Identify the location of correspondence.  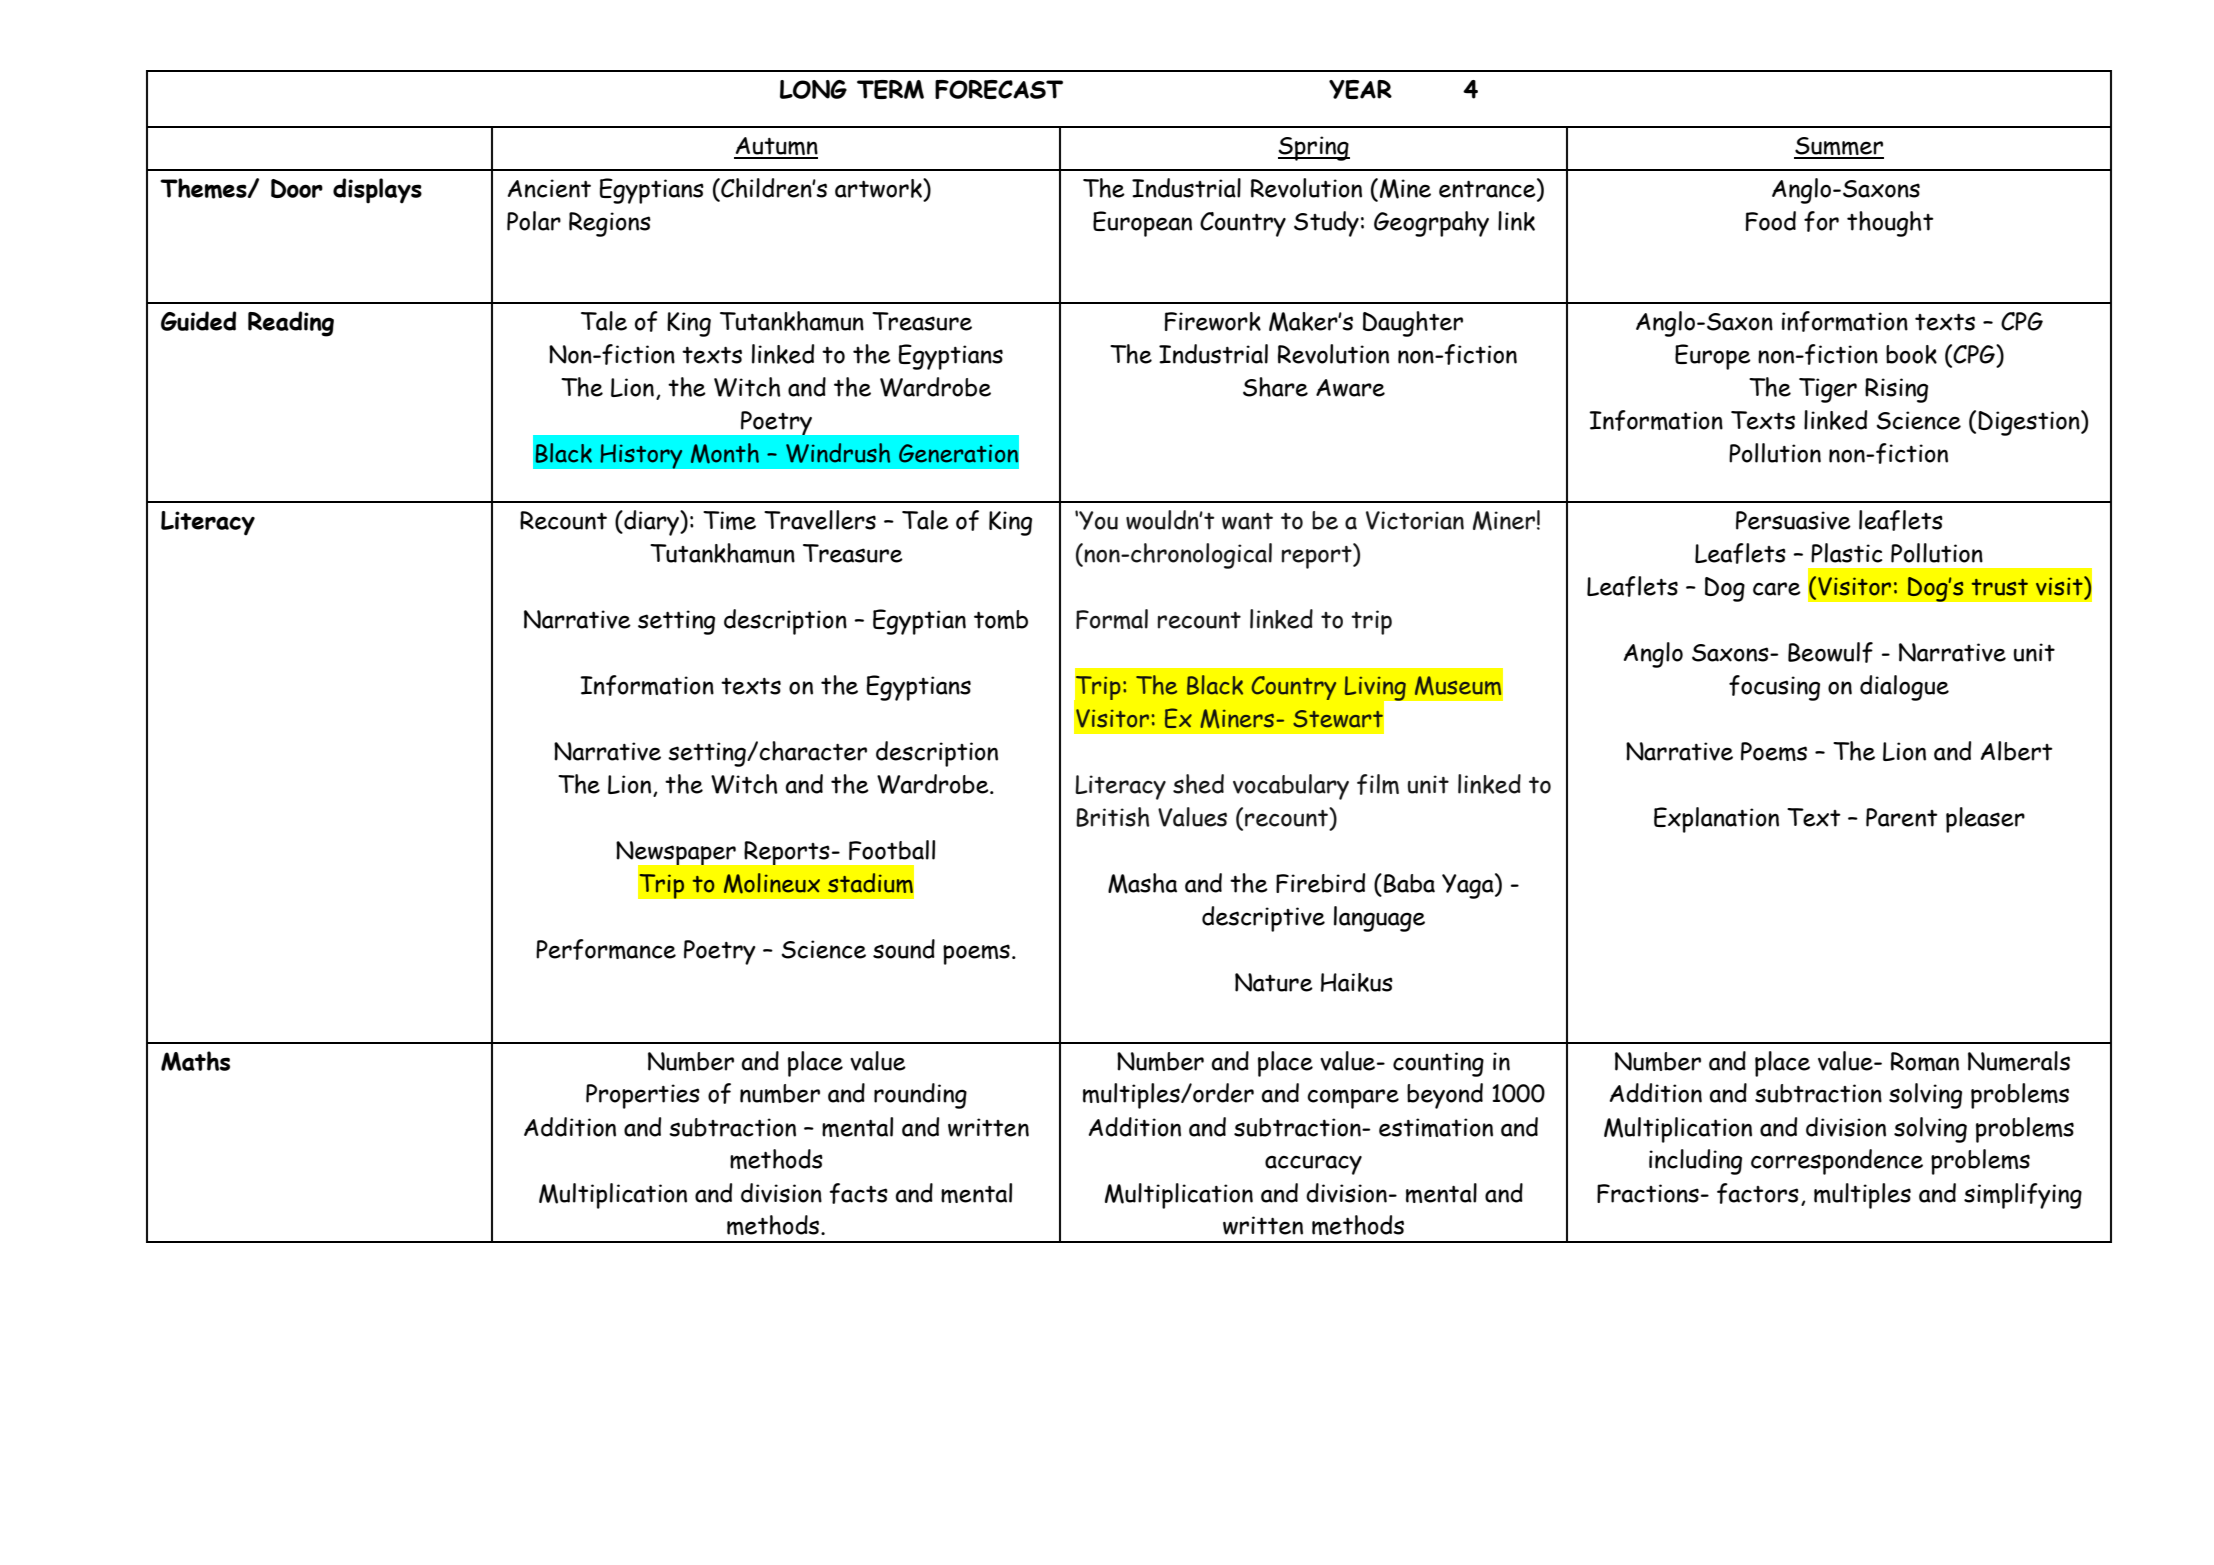
(1837, 1162).
